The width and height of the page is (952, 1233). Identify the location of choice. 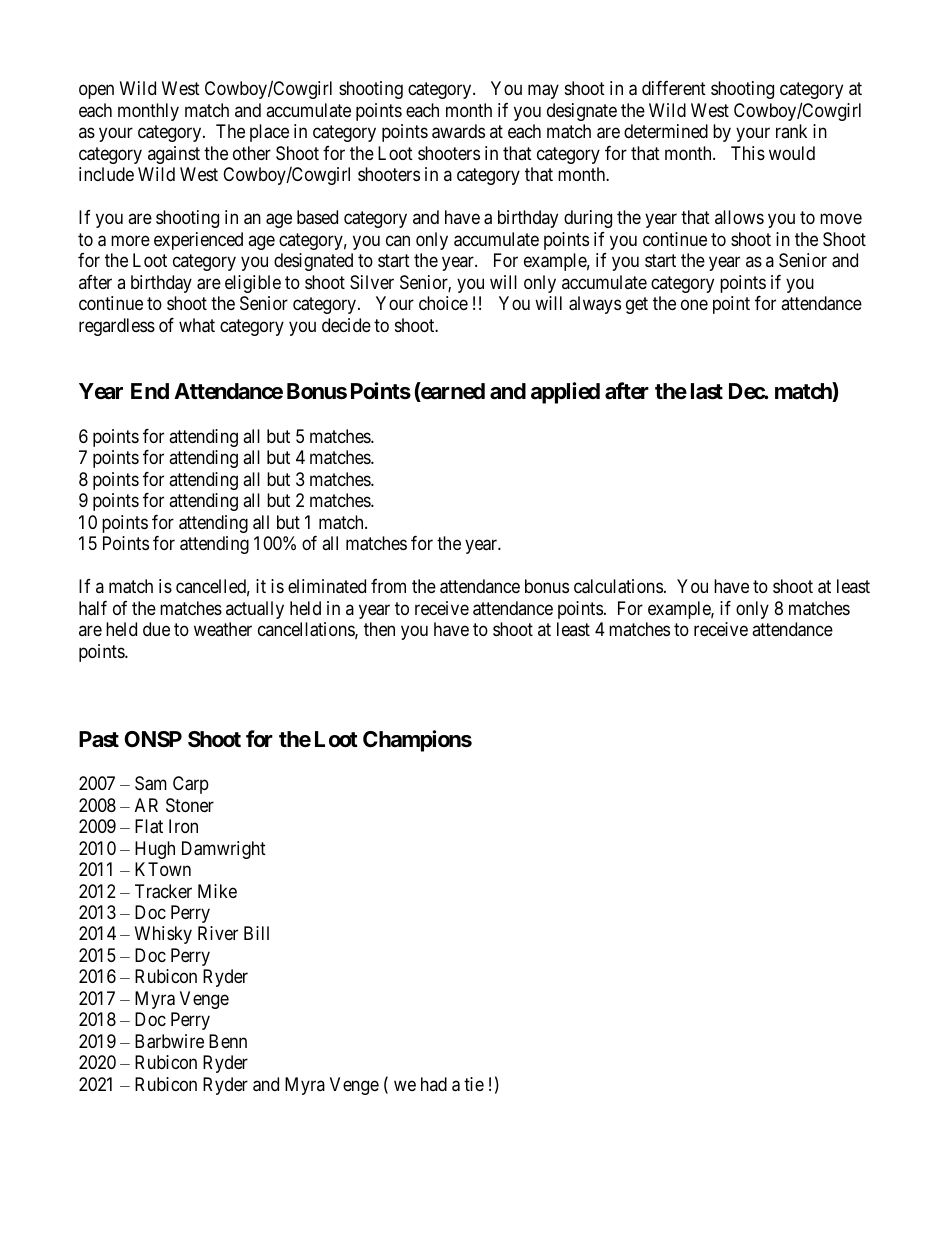
(443, 303).
